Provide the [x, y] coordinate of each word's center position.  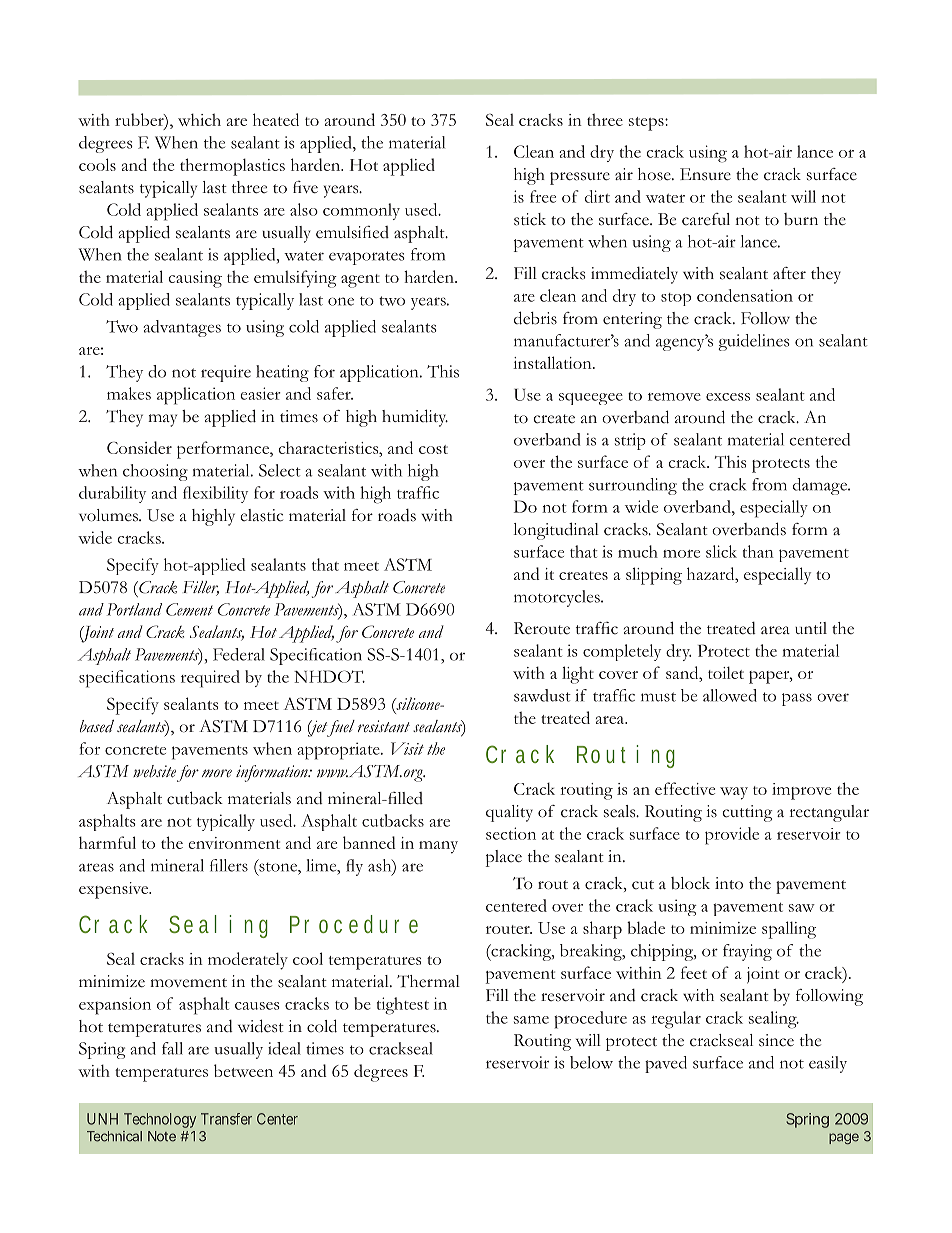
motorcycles [558, 598]
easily [828, 1064]
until [811, 628]
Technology [160, 1120]
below [591, 1062]
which [199, 119]
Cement [189, 609]
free [543, 196]
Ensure [705, 174]
